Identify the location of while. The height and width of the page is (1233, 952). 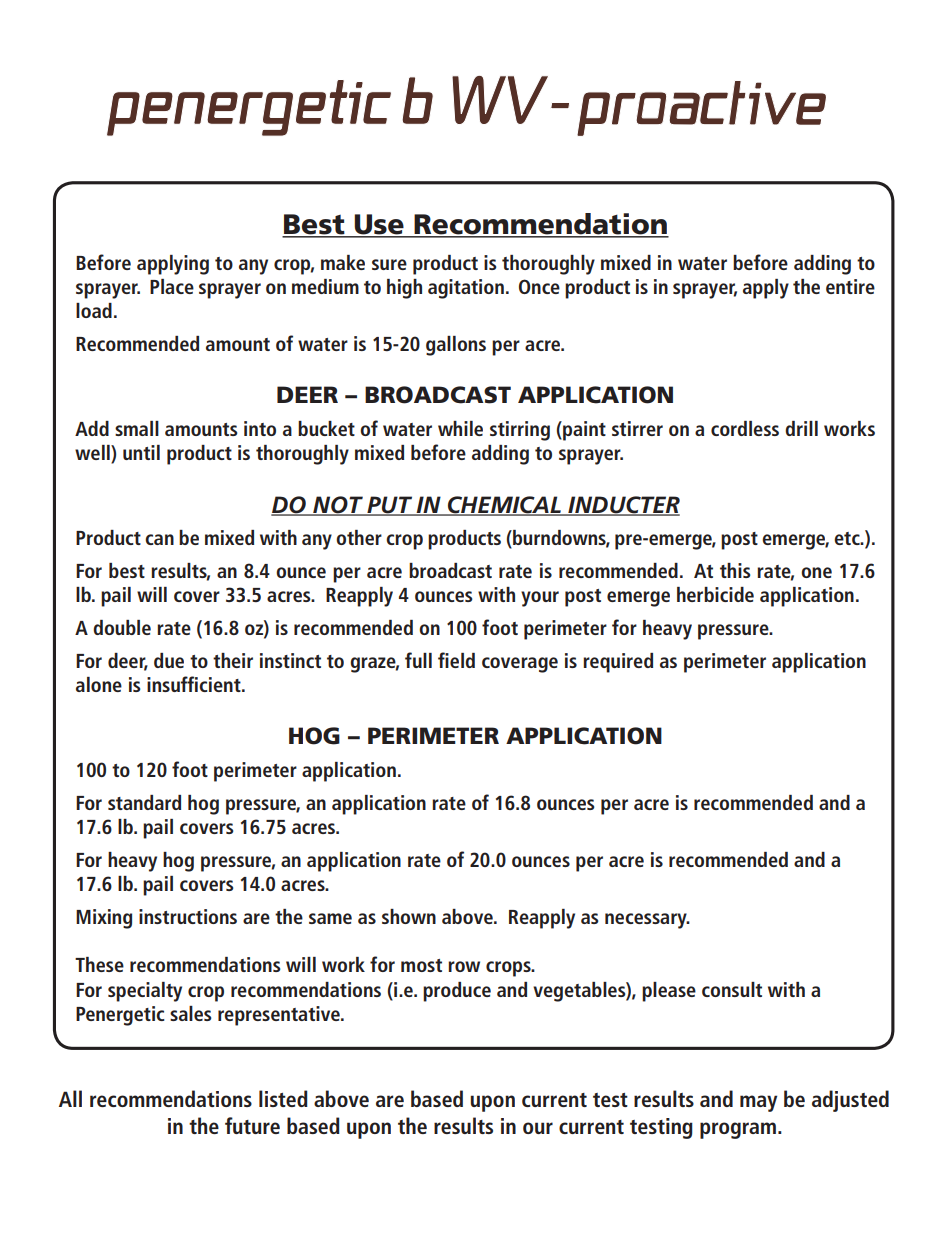
(460, 428).
